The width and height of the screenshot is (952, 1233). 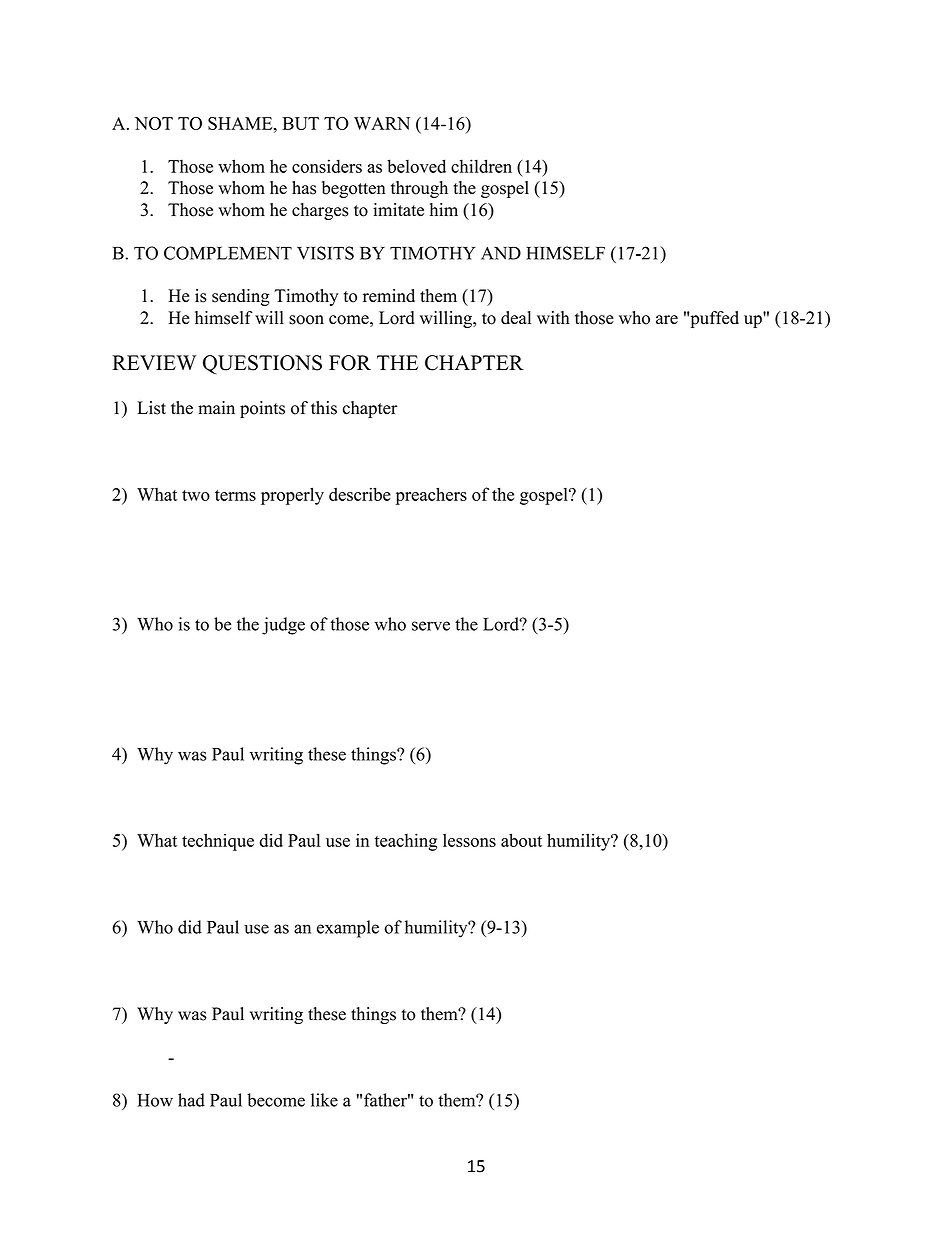 What do you see at coordinates (324, 1100) in the screenshot?
I see `like` at bounding box center [324, 1100].
